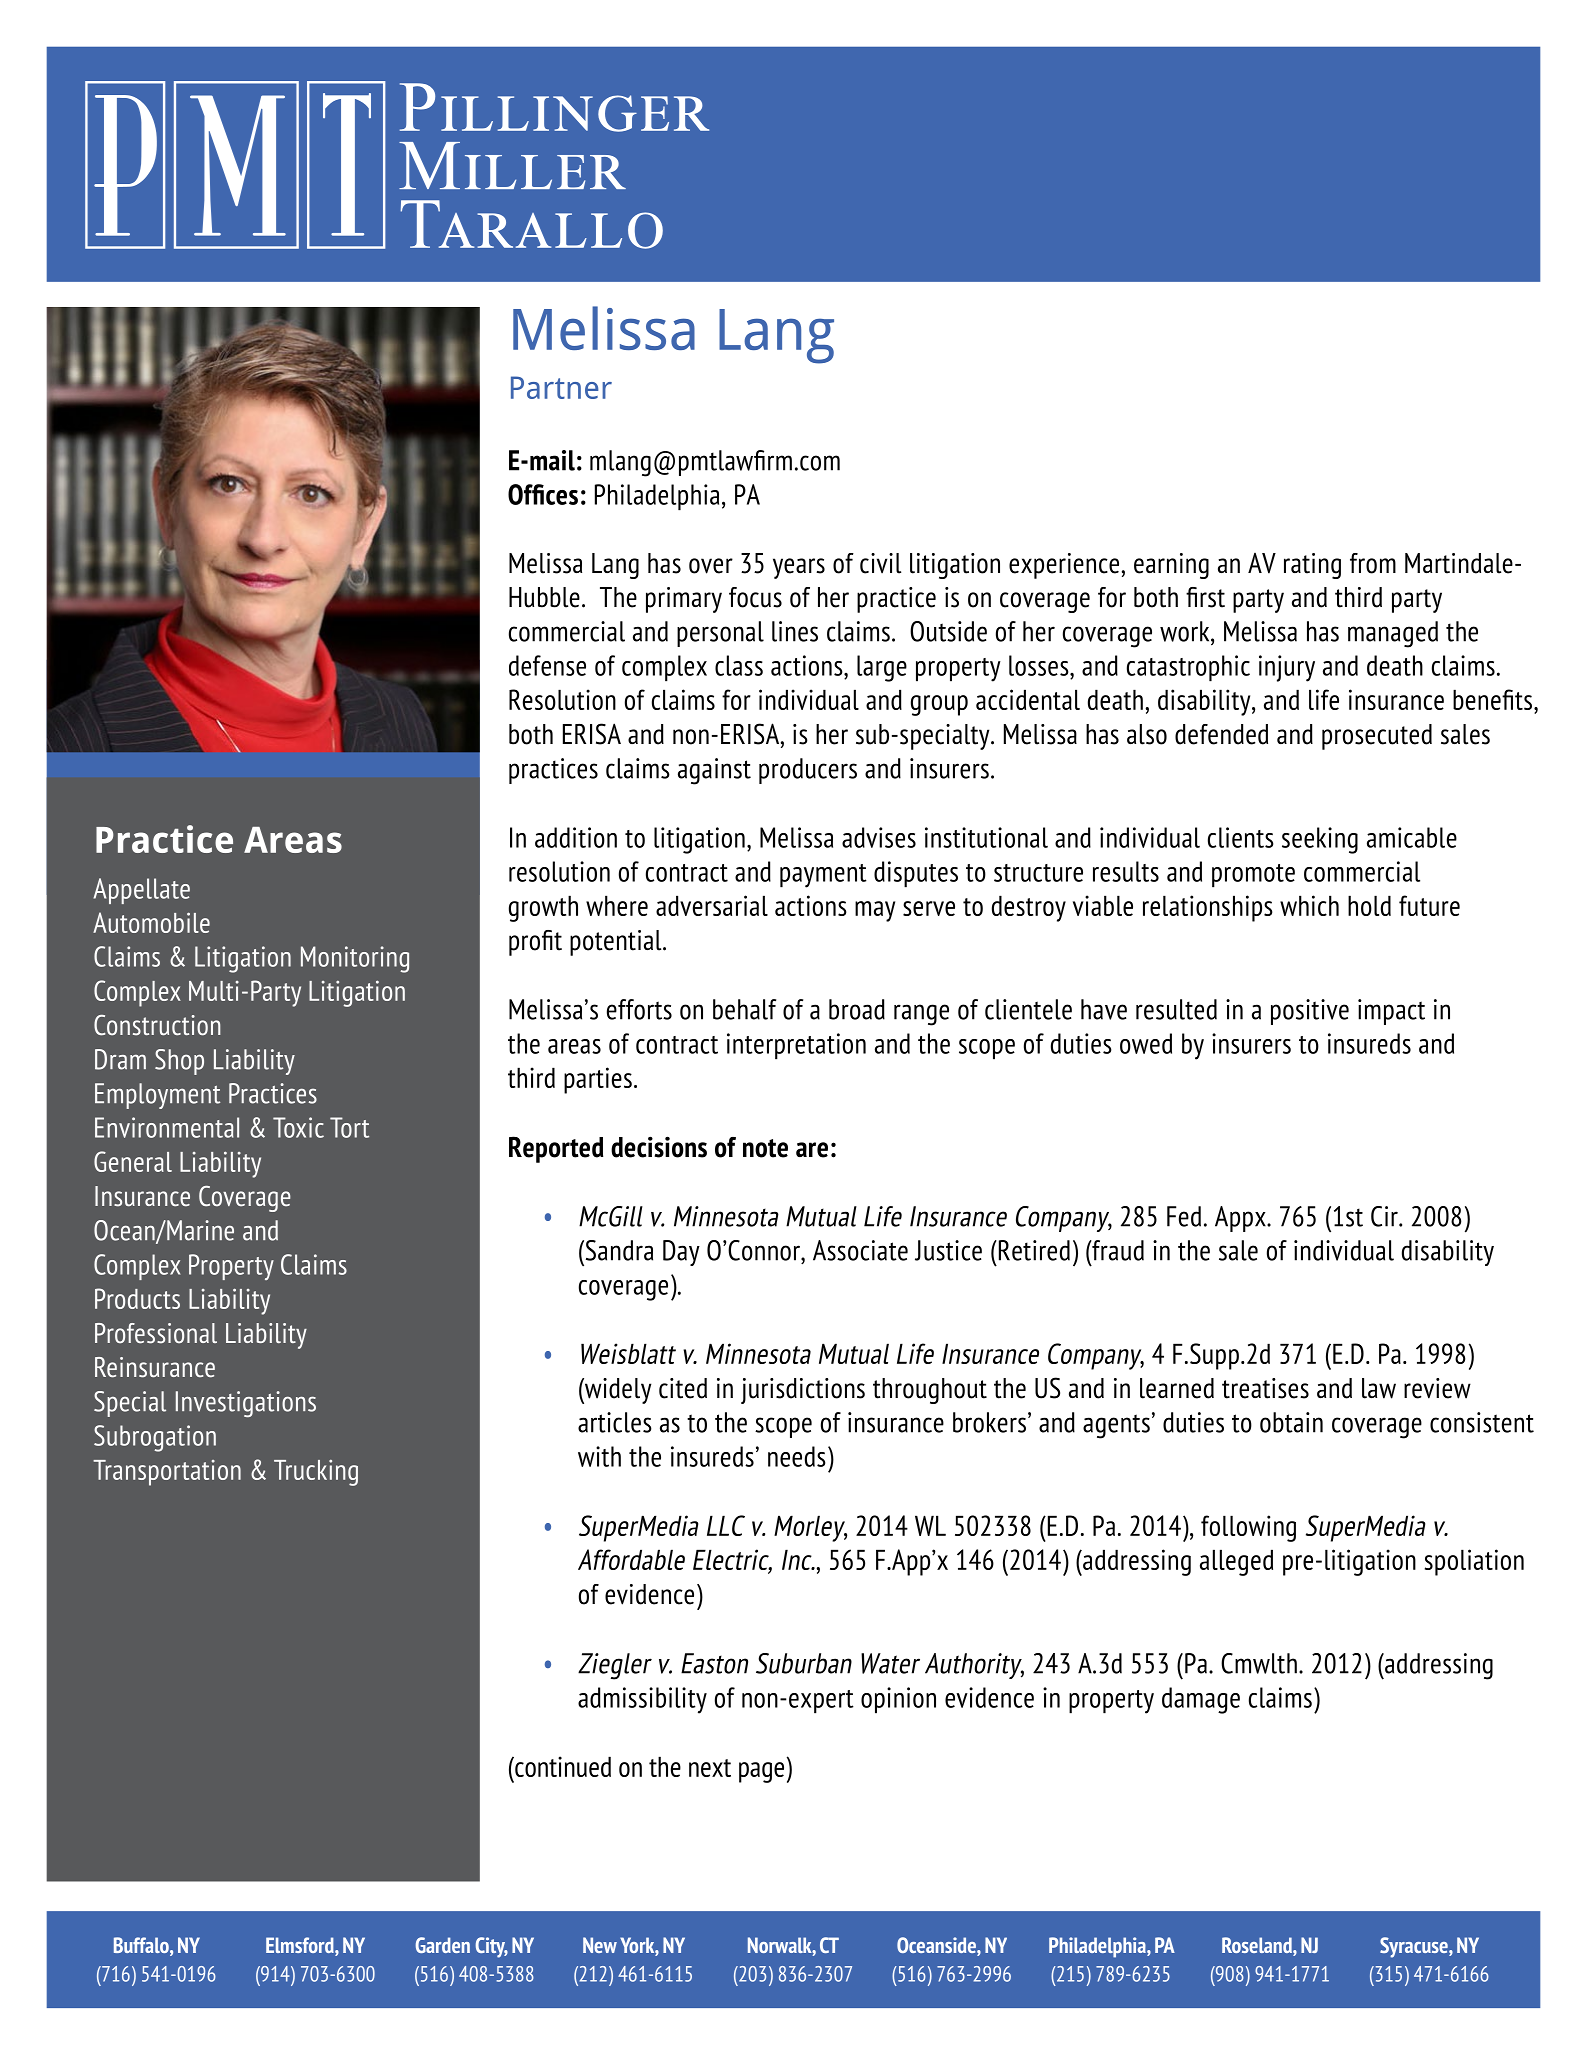  Describe the element at coordinates (1385, 1216) in the document. I see `Cir` at that location.
